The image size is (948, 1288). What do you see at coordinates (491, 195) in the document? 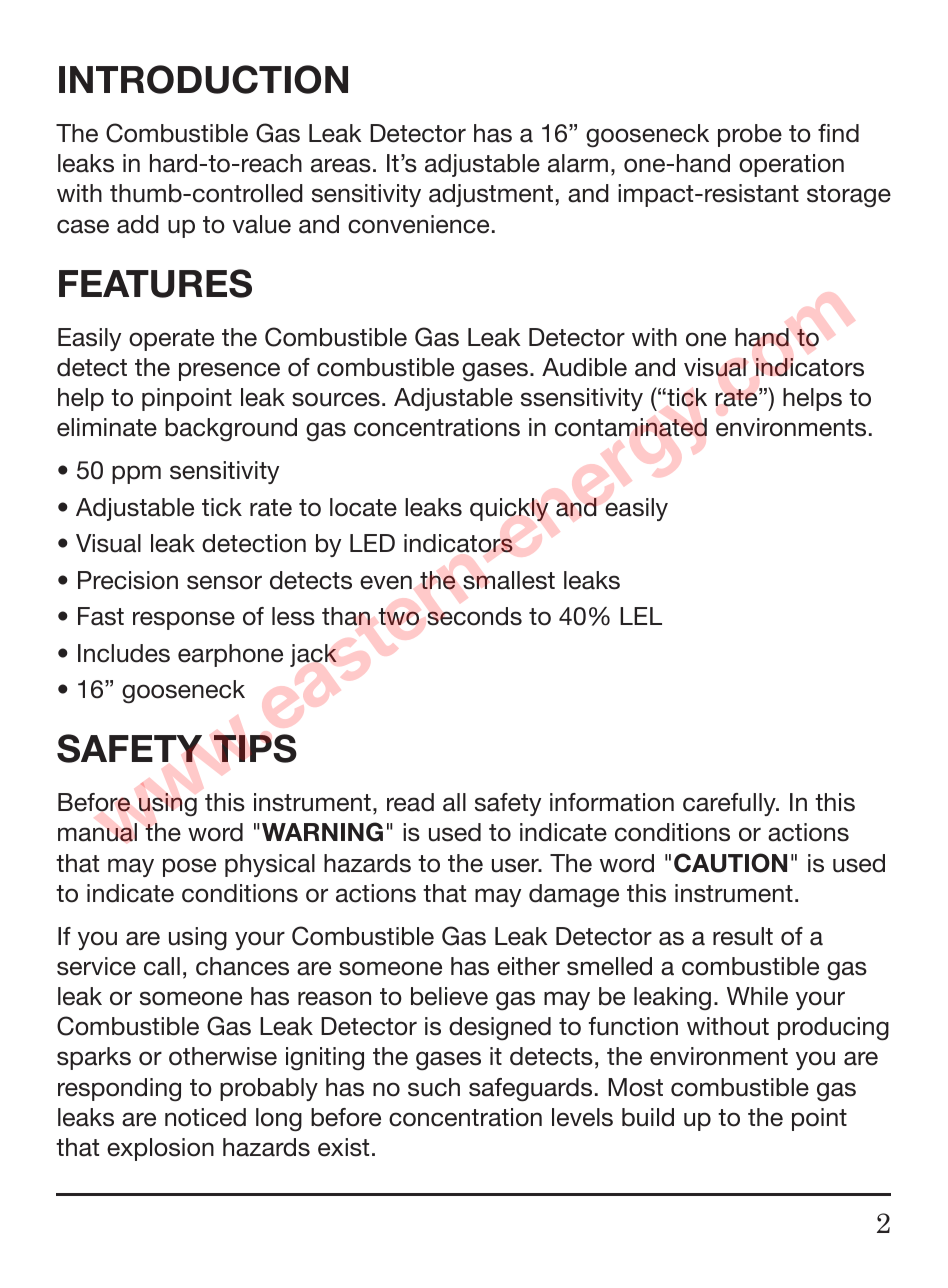
I see `adjustment` at bounding box center [491, 195].
